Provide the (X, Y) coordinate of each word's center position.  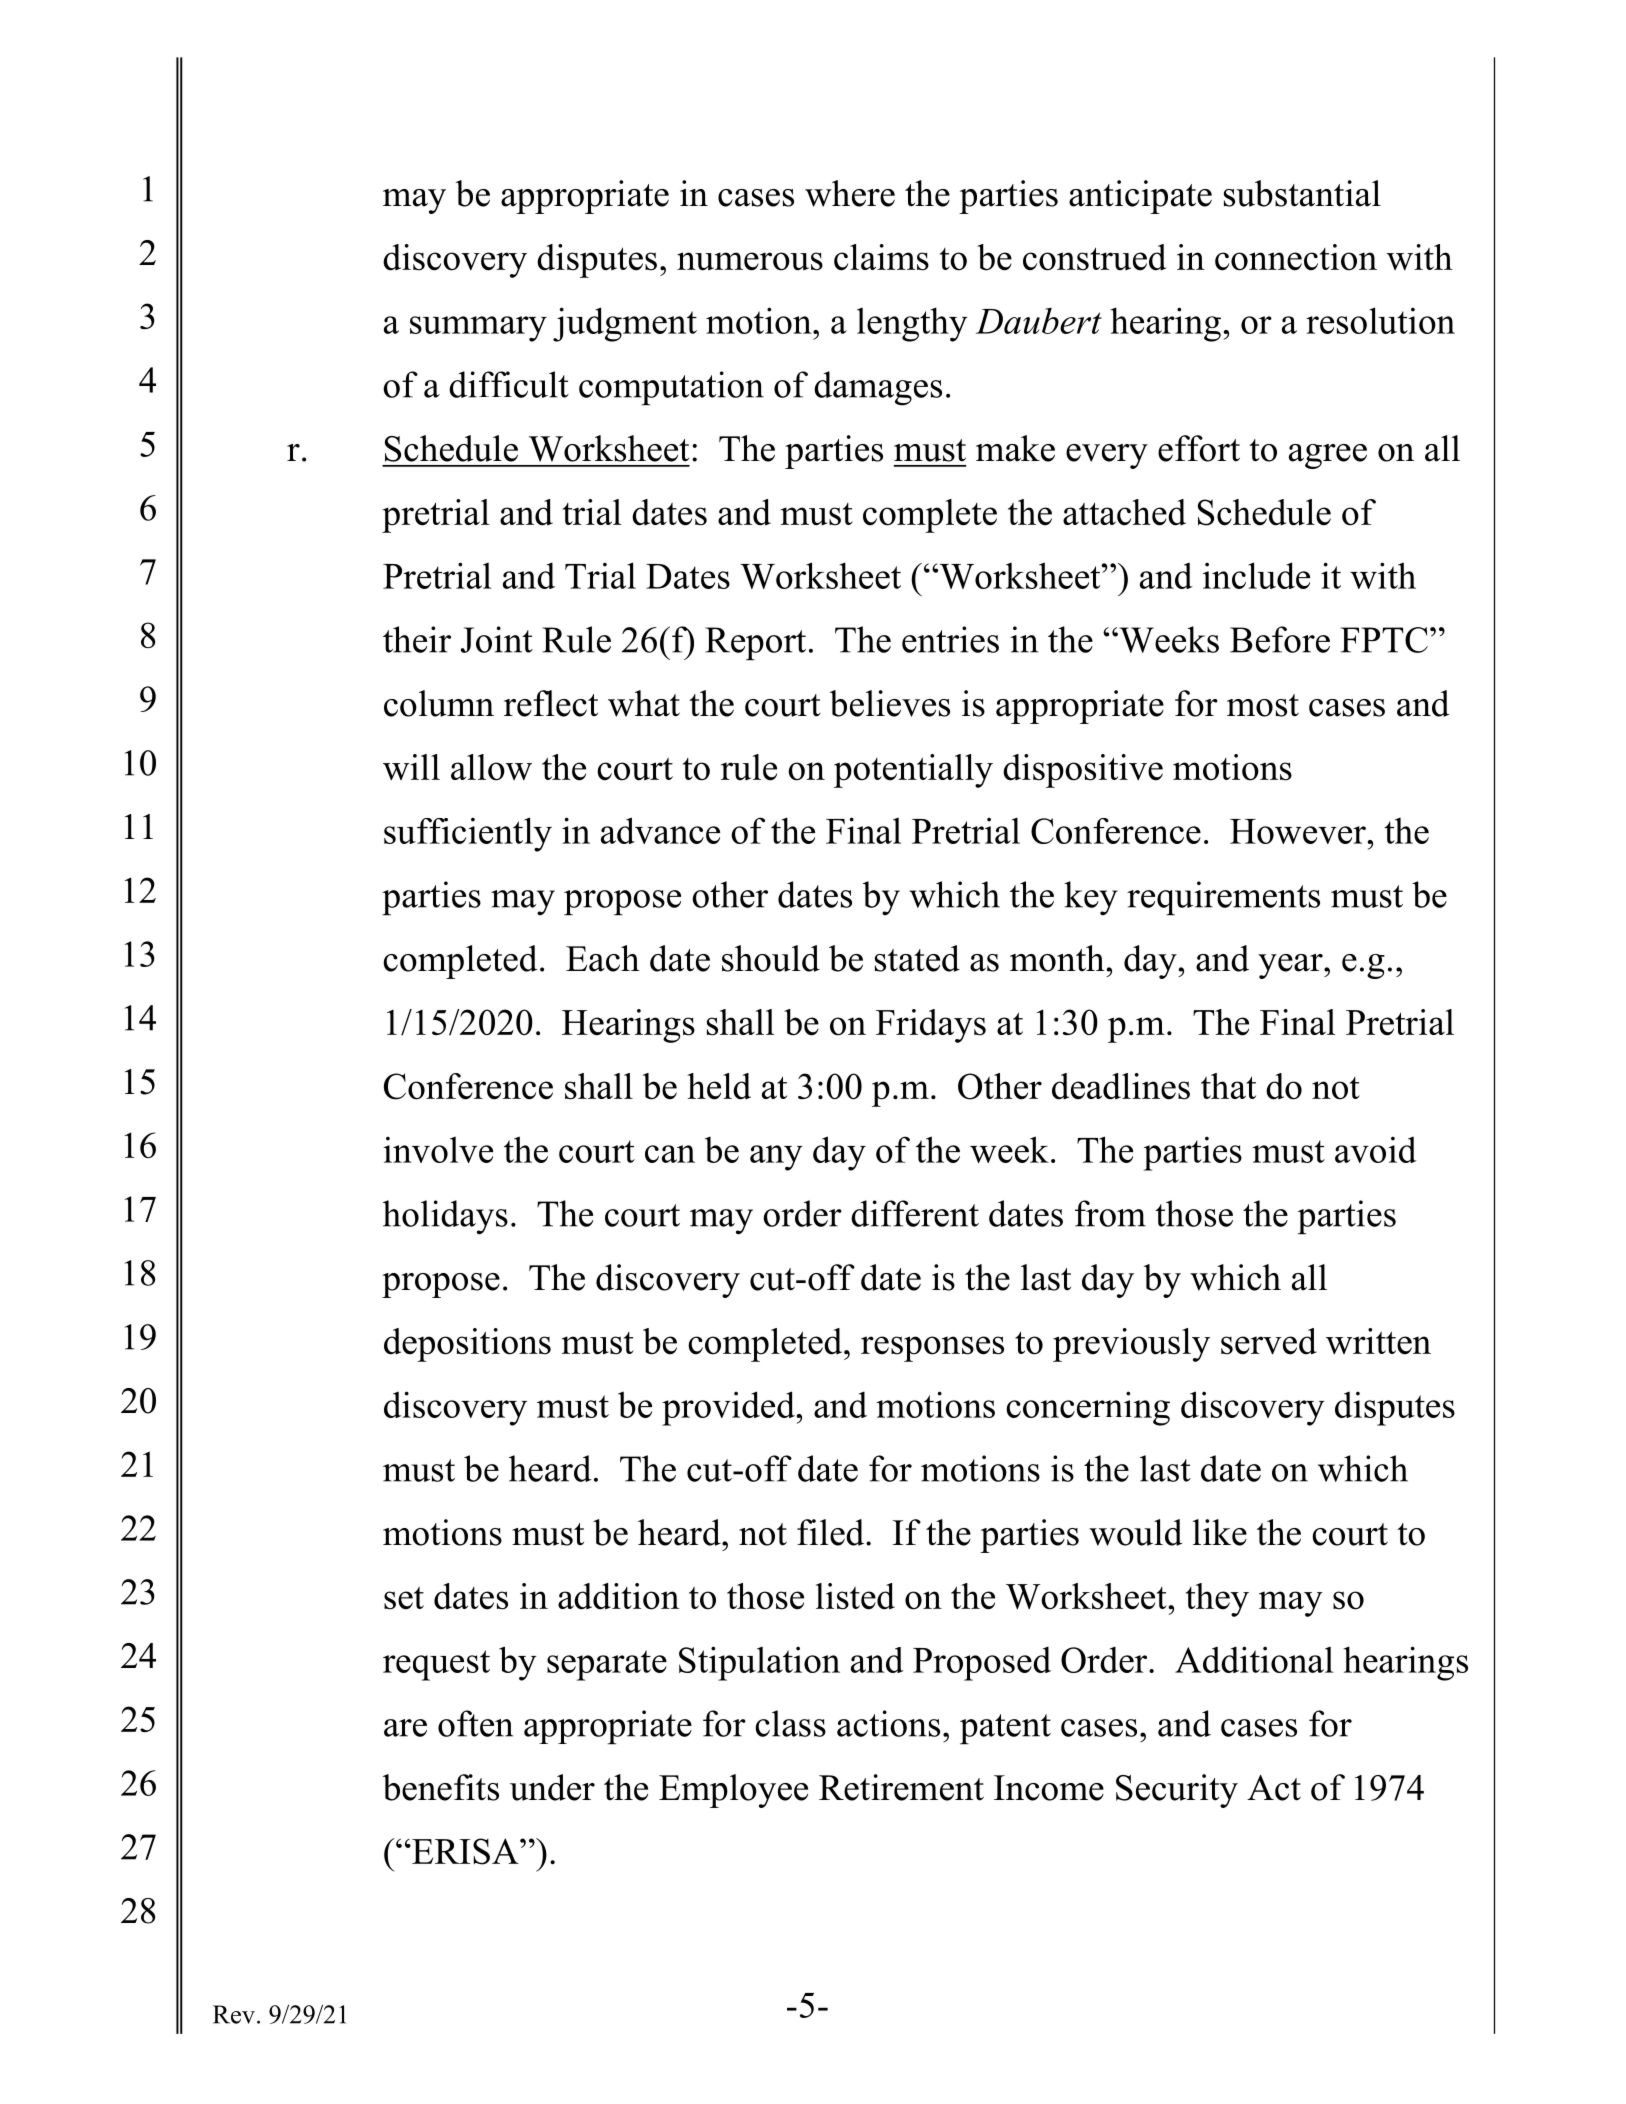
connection (1296, 257)
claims (881, 257)
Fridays (931, 1026)
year (1291, 966)
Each (603, 958)
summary (478, 329)
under (552, 1787)
